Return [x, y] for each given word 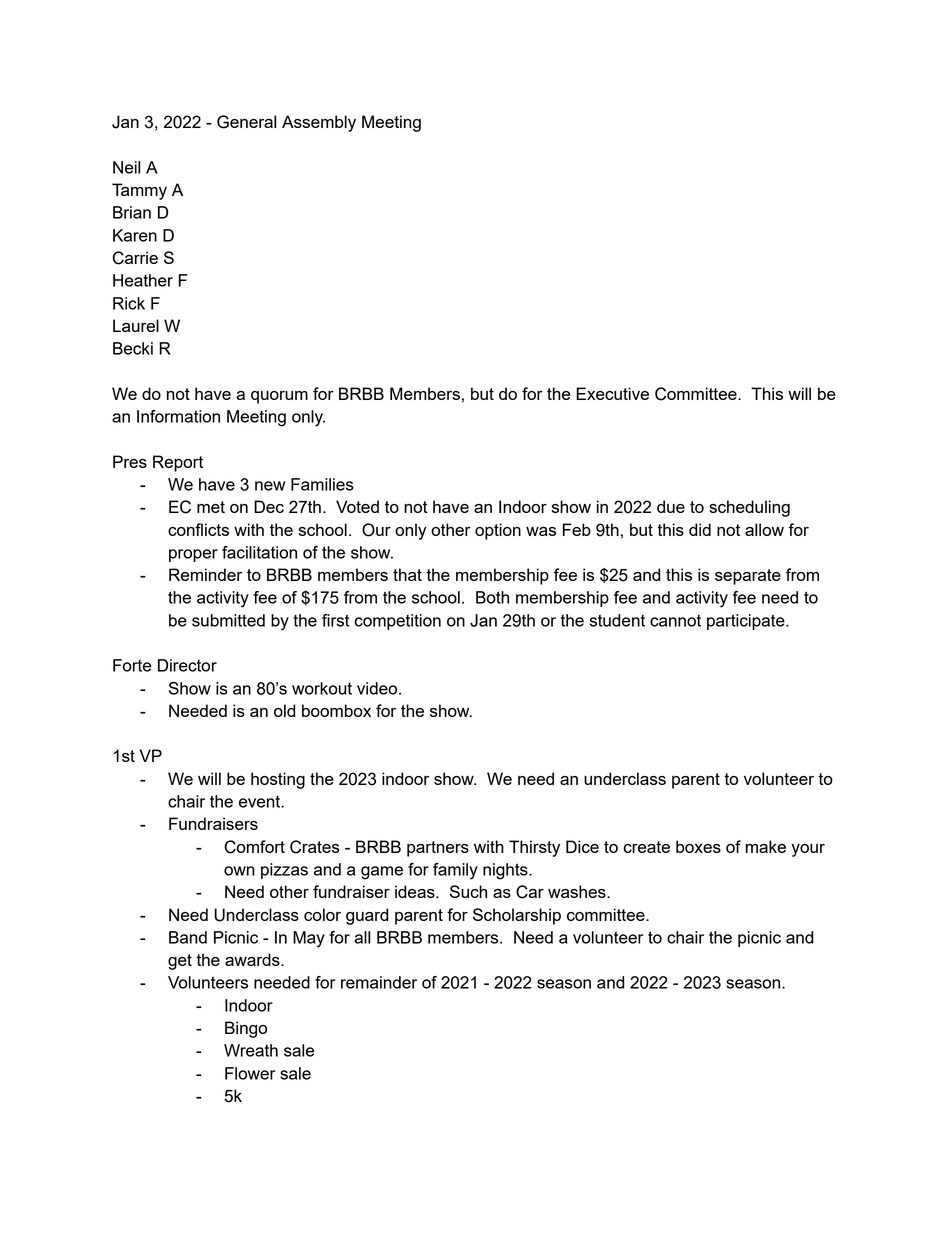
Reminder [205, 574]
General [246, 122]
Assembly [319, 123]
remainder [379, 982]
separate [748, 577]
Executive [612, 393]
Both [492, 597]
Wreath [251, 1050]
